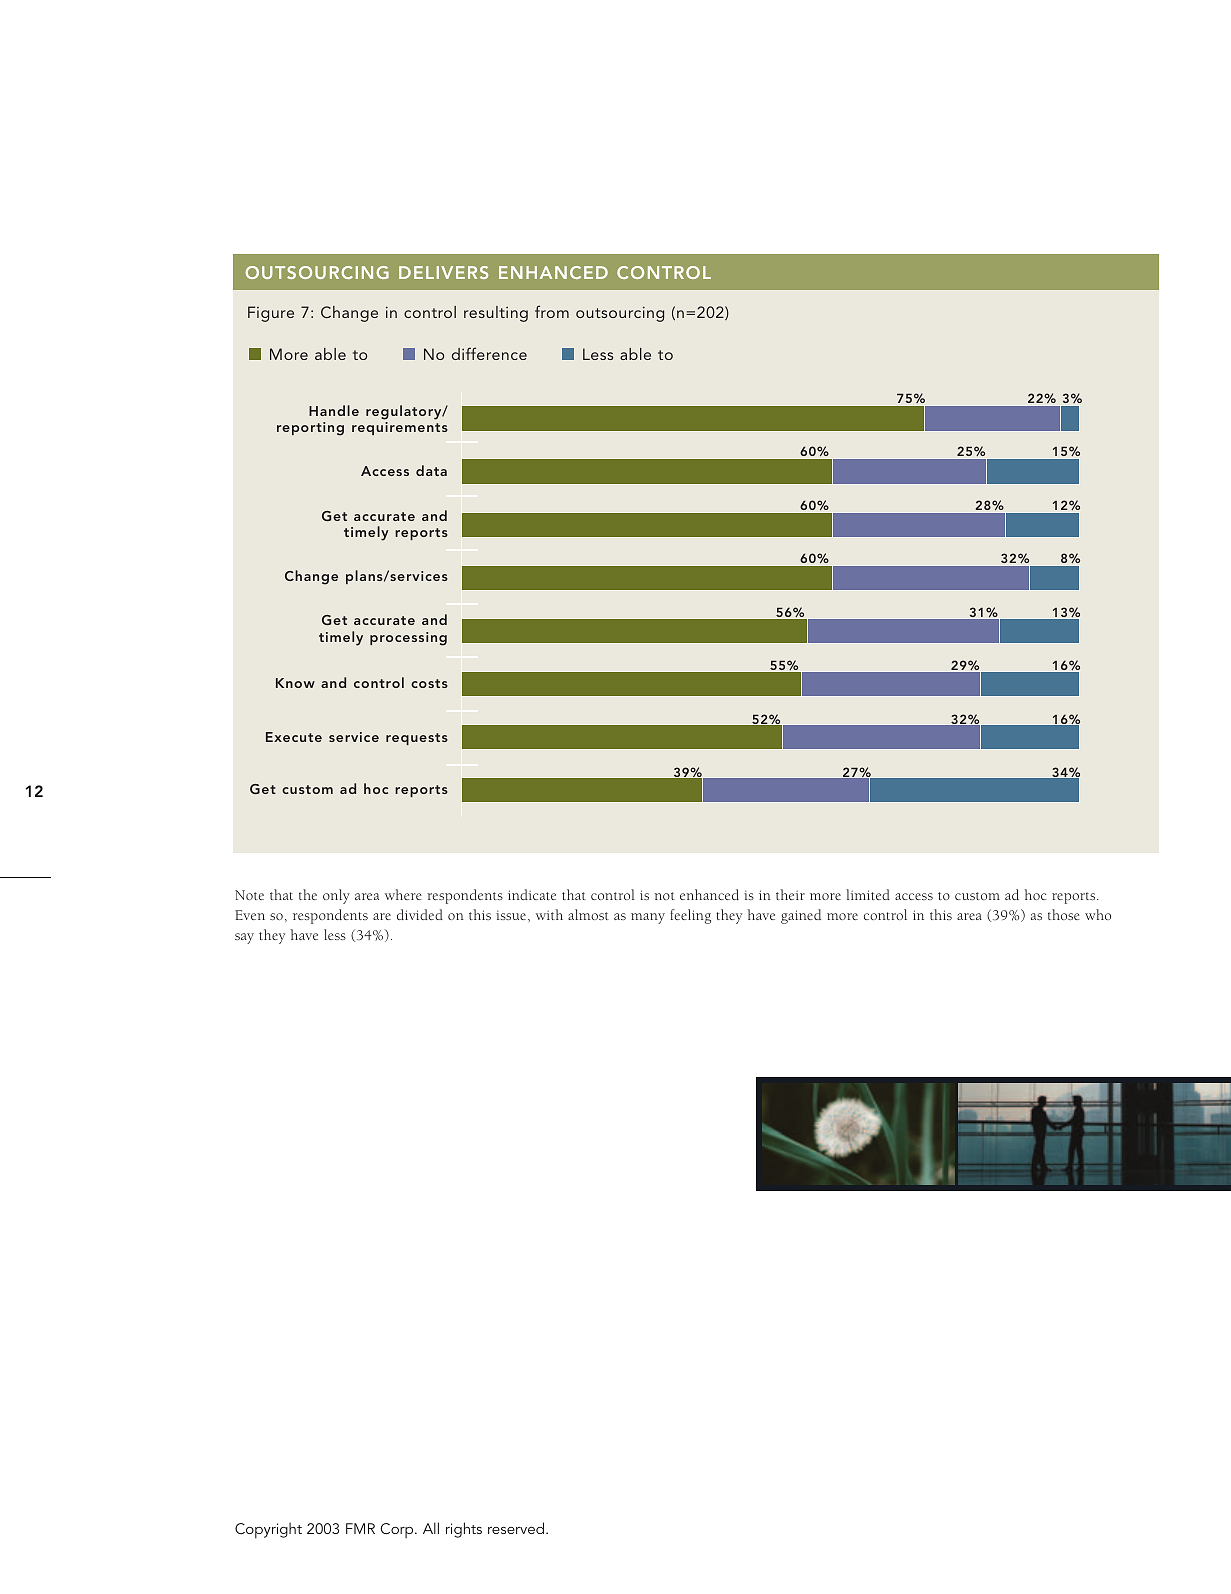 This image has width=1231, height=1594. What do you see at coordinates (516, 1528) in the image?
I see `reserved` at bounding box center [516, 1528].
